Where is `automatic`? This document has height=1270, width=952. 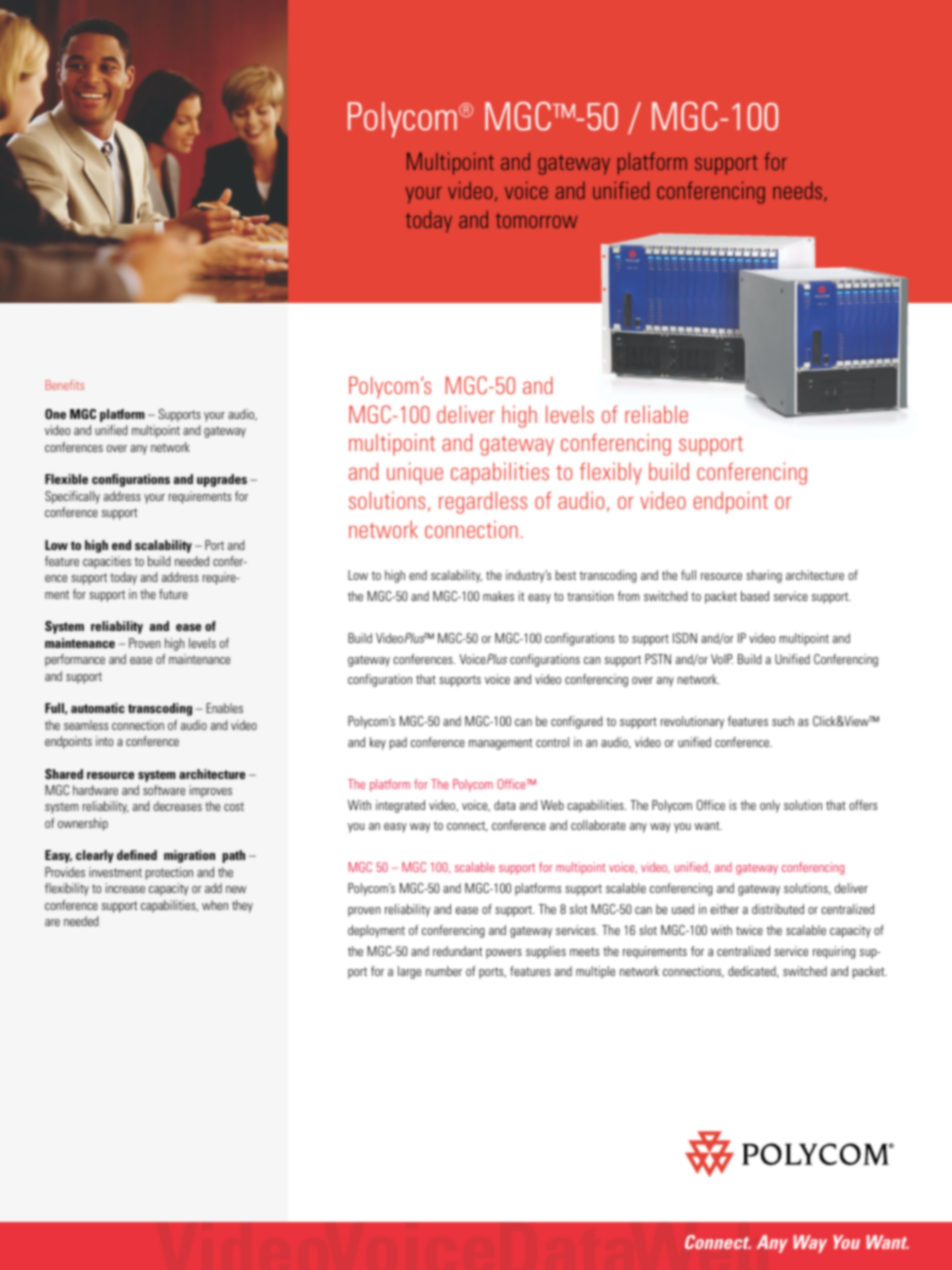
automatic is located at coordinates (98, 708).
